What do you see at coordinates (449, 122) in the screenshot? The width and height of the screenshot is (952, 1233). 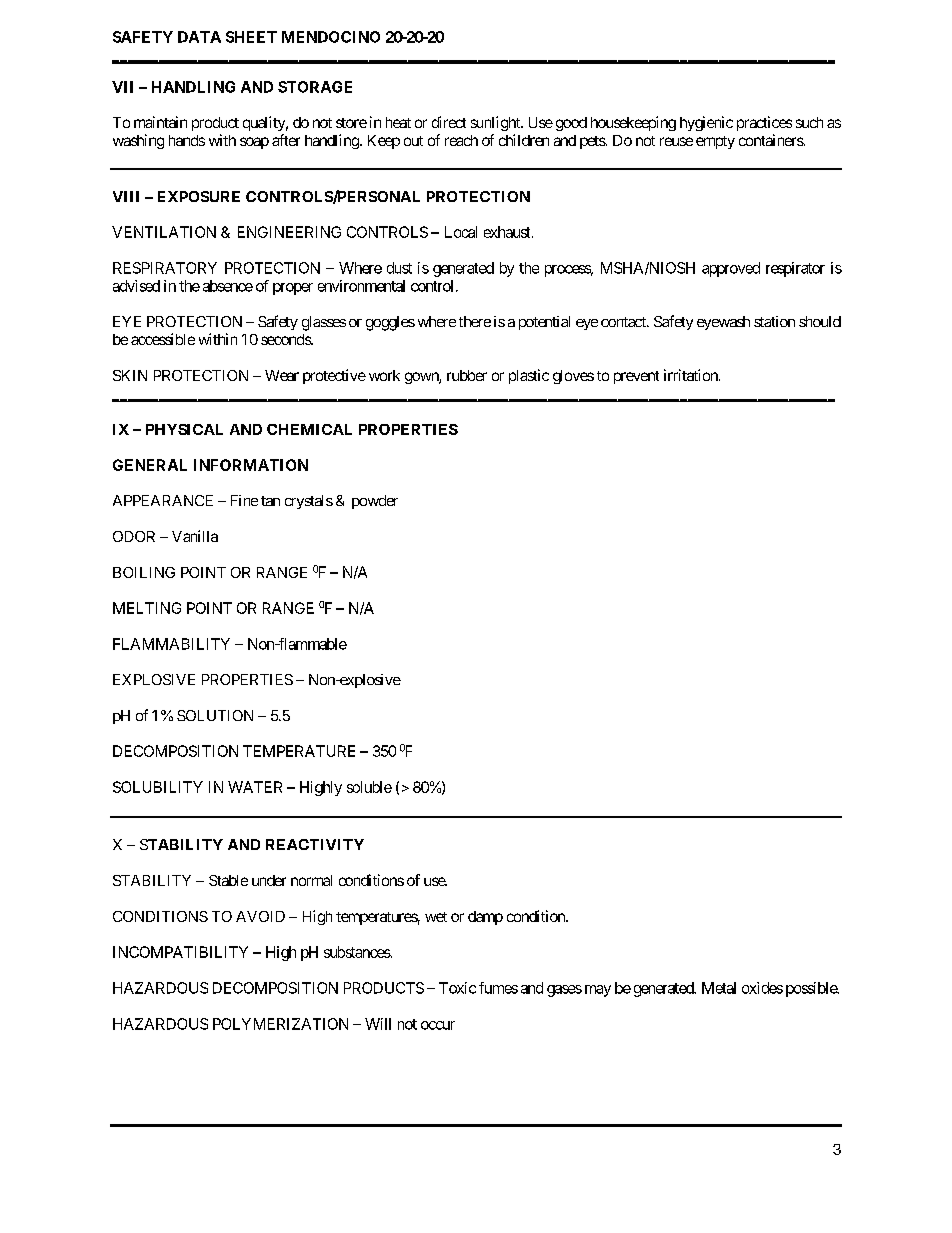 I see `direct` at bounding box center [449, 122].
